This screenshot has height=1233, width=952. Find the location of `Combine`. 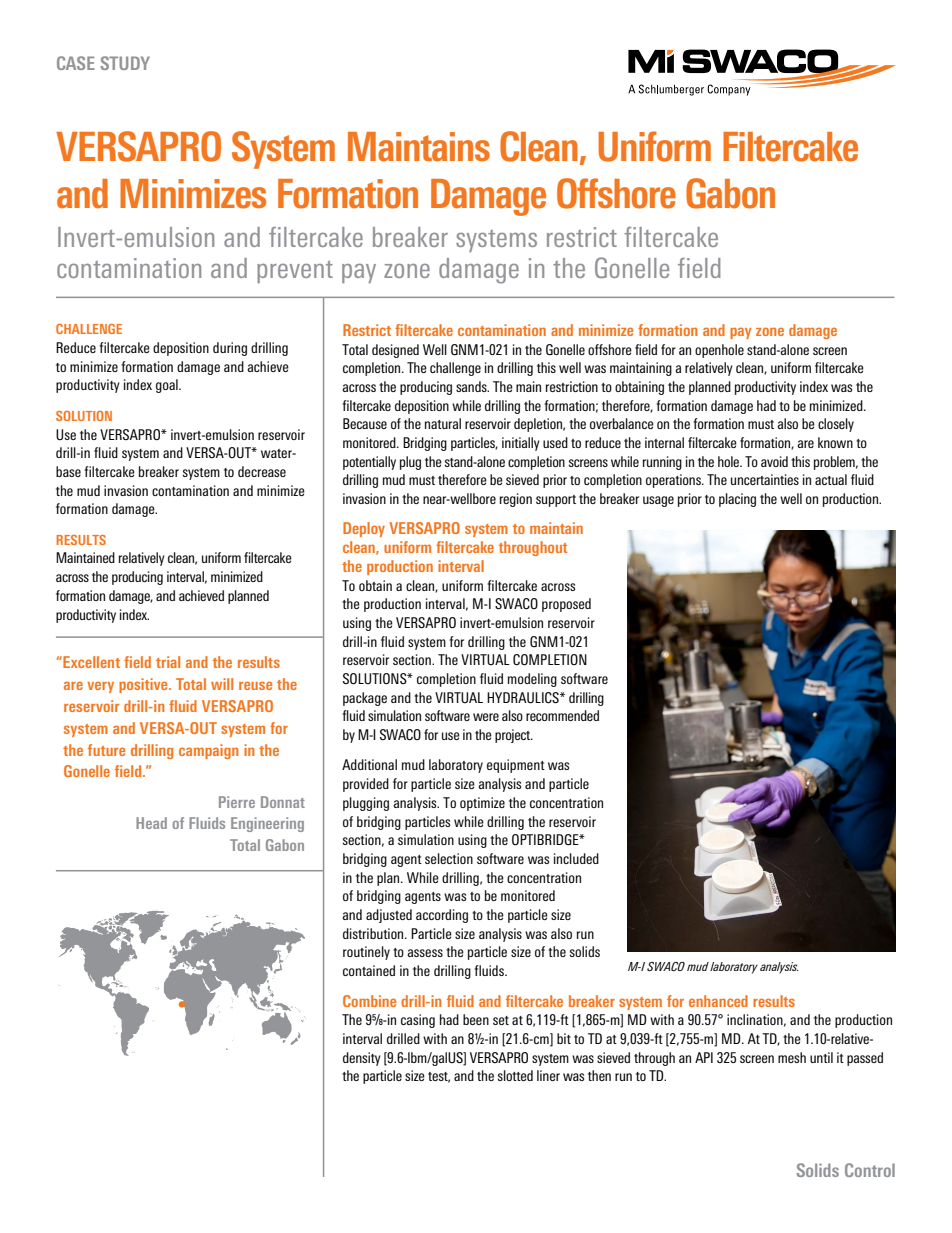

Combine is located at coordinates (369, 1001).
